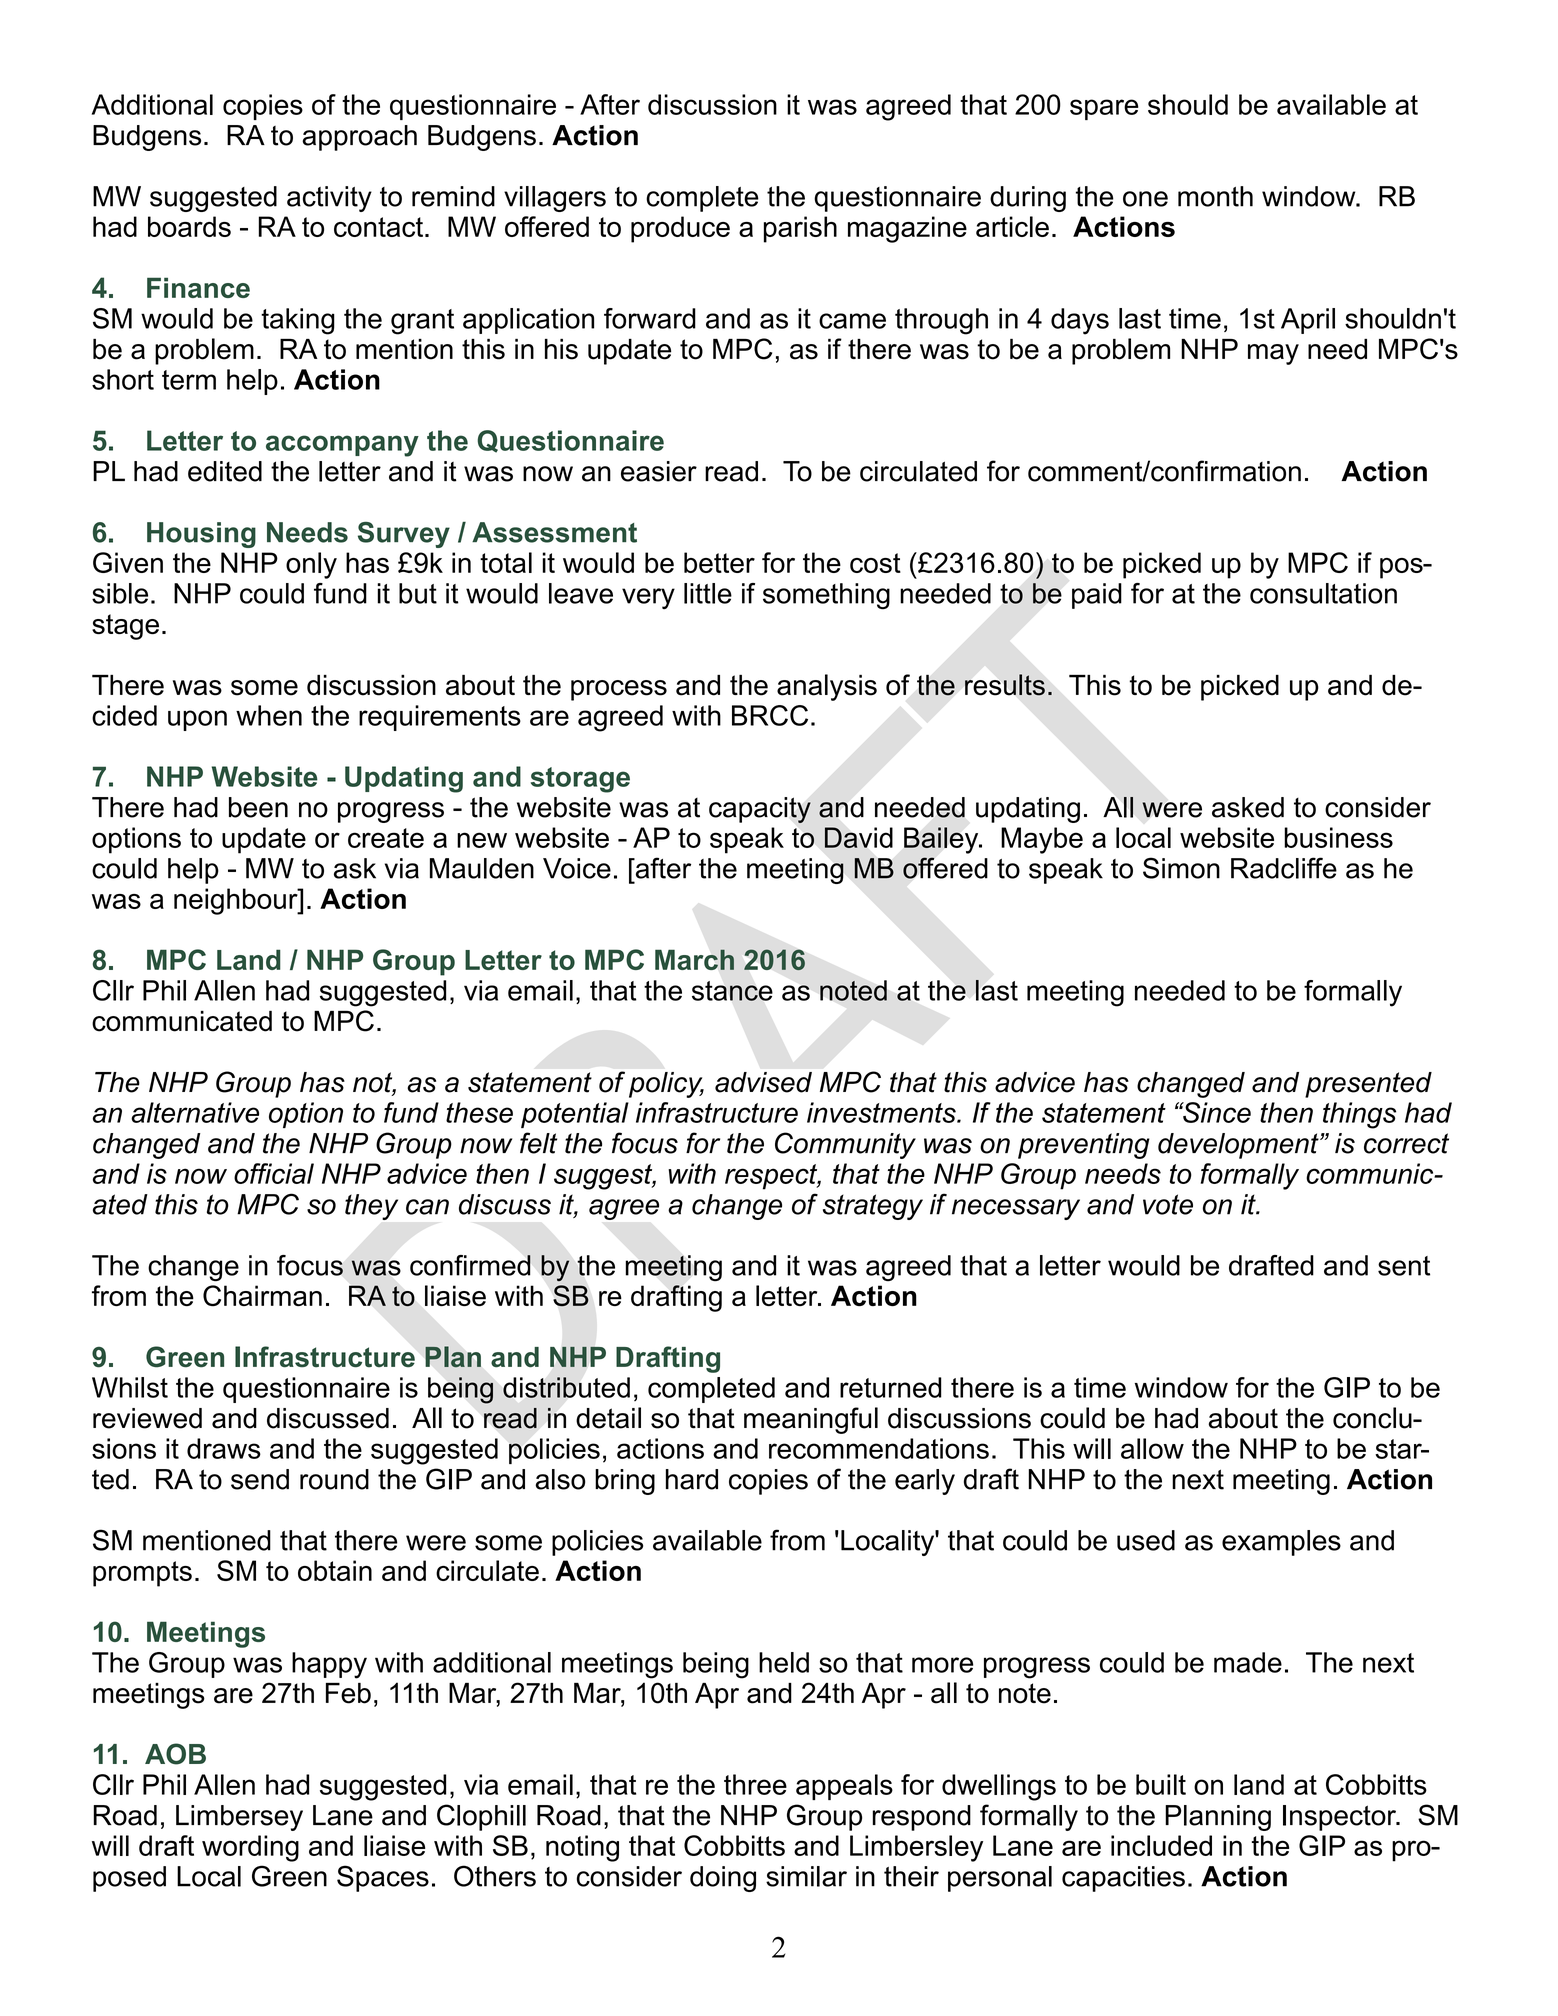 The height and width of the screenshot is (2016, 1558). Describe the element at coordinates (732, 991) in the screenshot. I see `stance` at that location.
